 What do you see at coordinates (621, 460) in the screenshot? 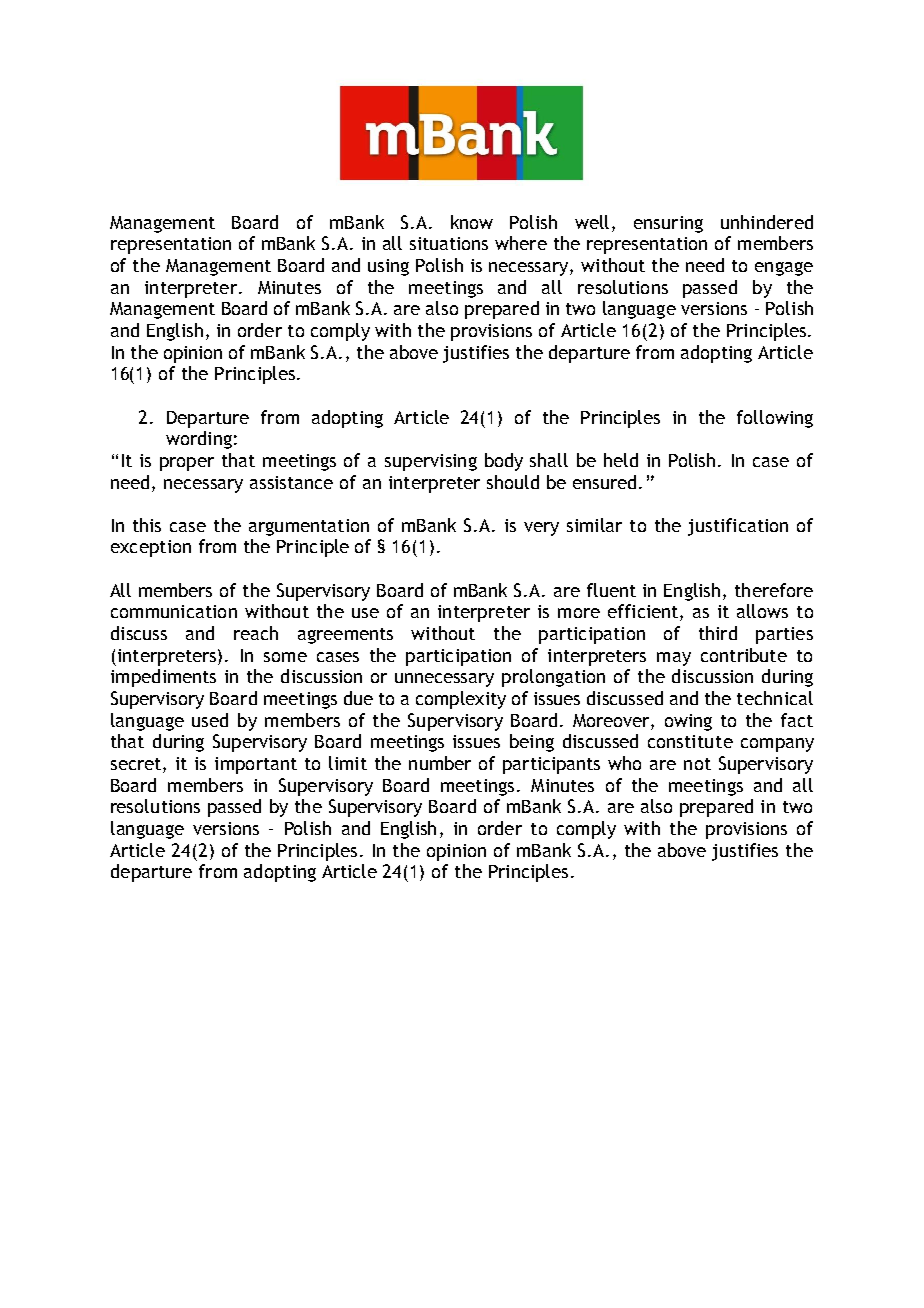
I see `held` at bounding box center [621, 460].
